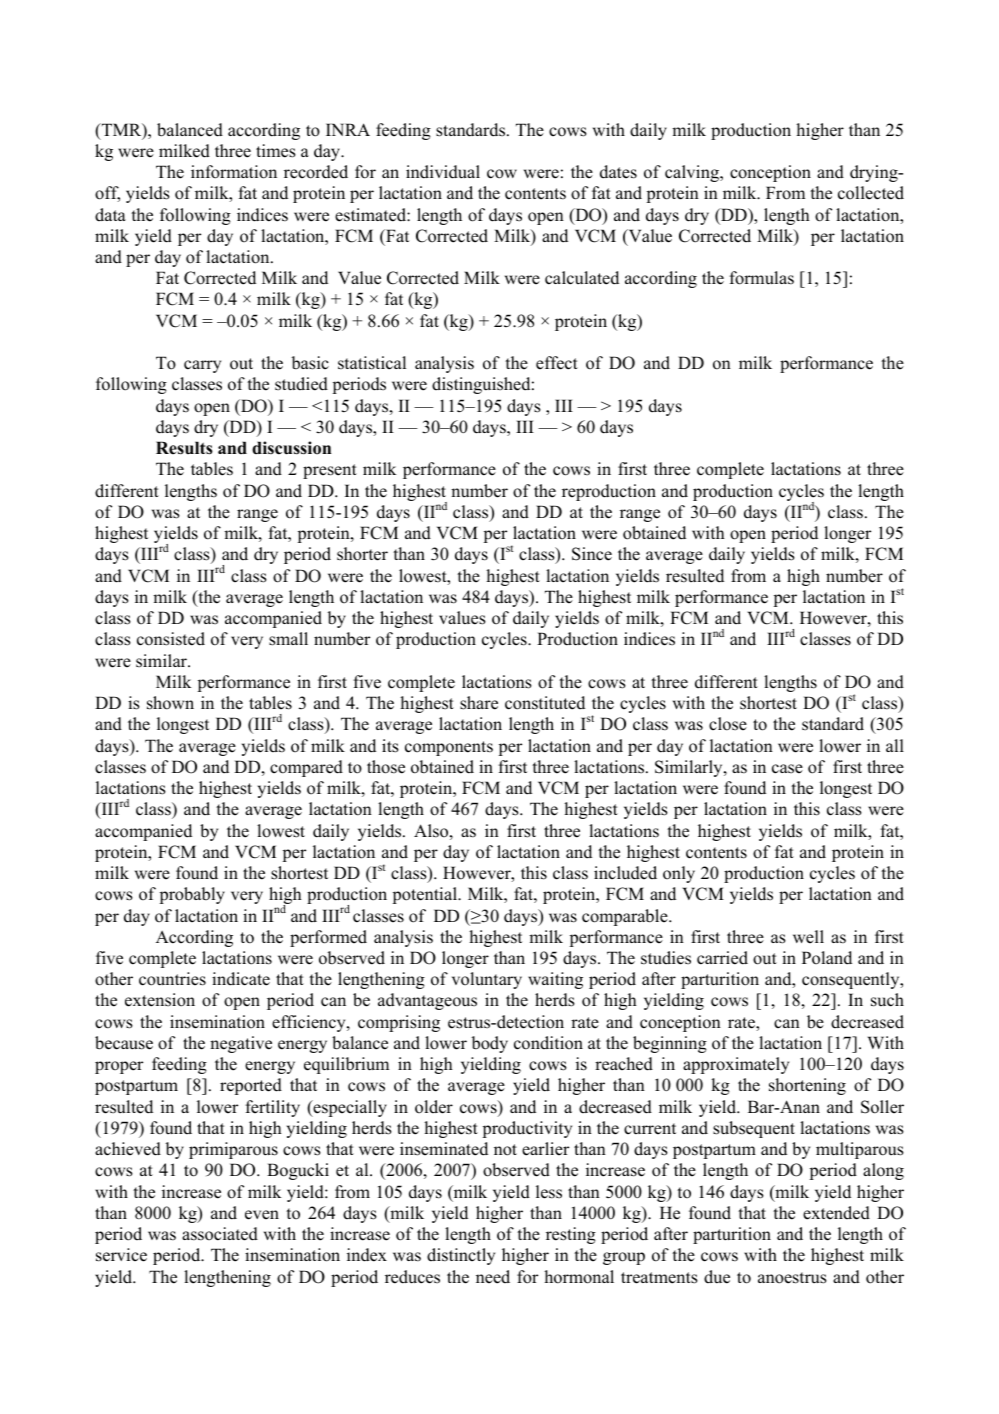  I want to click on collected, so click(871, 193).
